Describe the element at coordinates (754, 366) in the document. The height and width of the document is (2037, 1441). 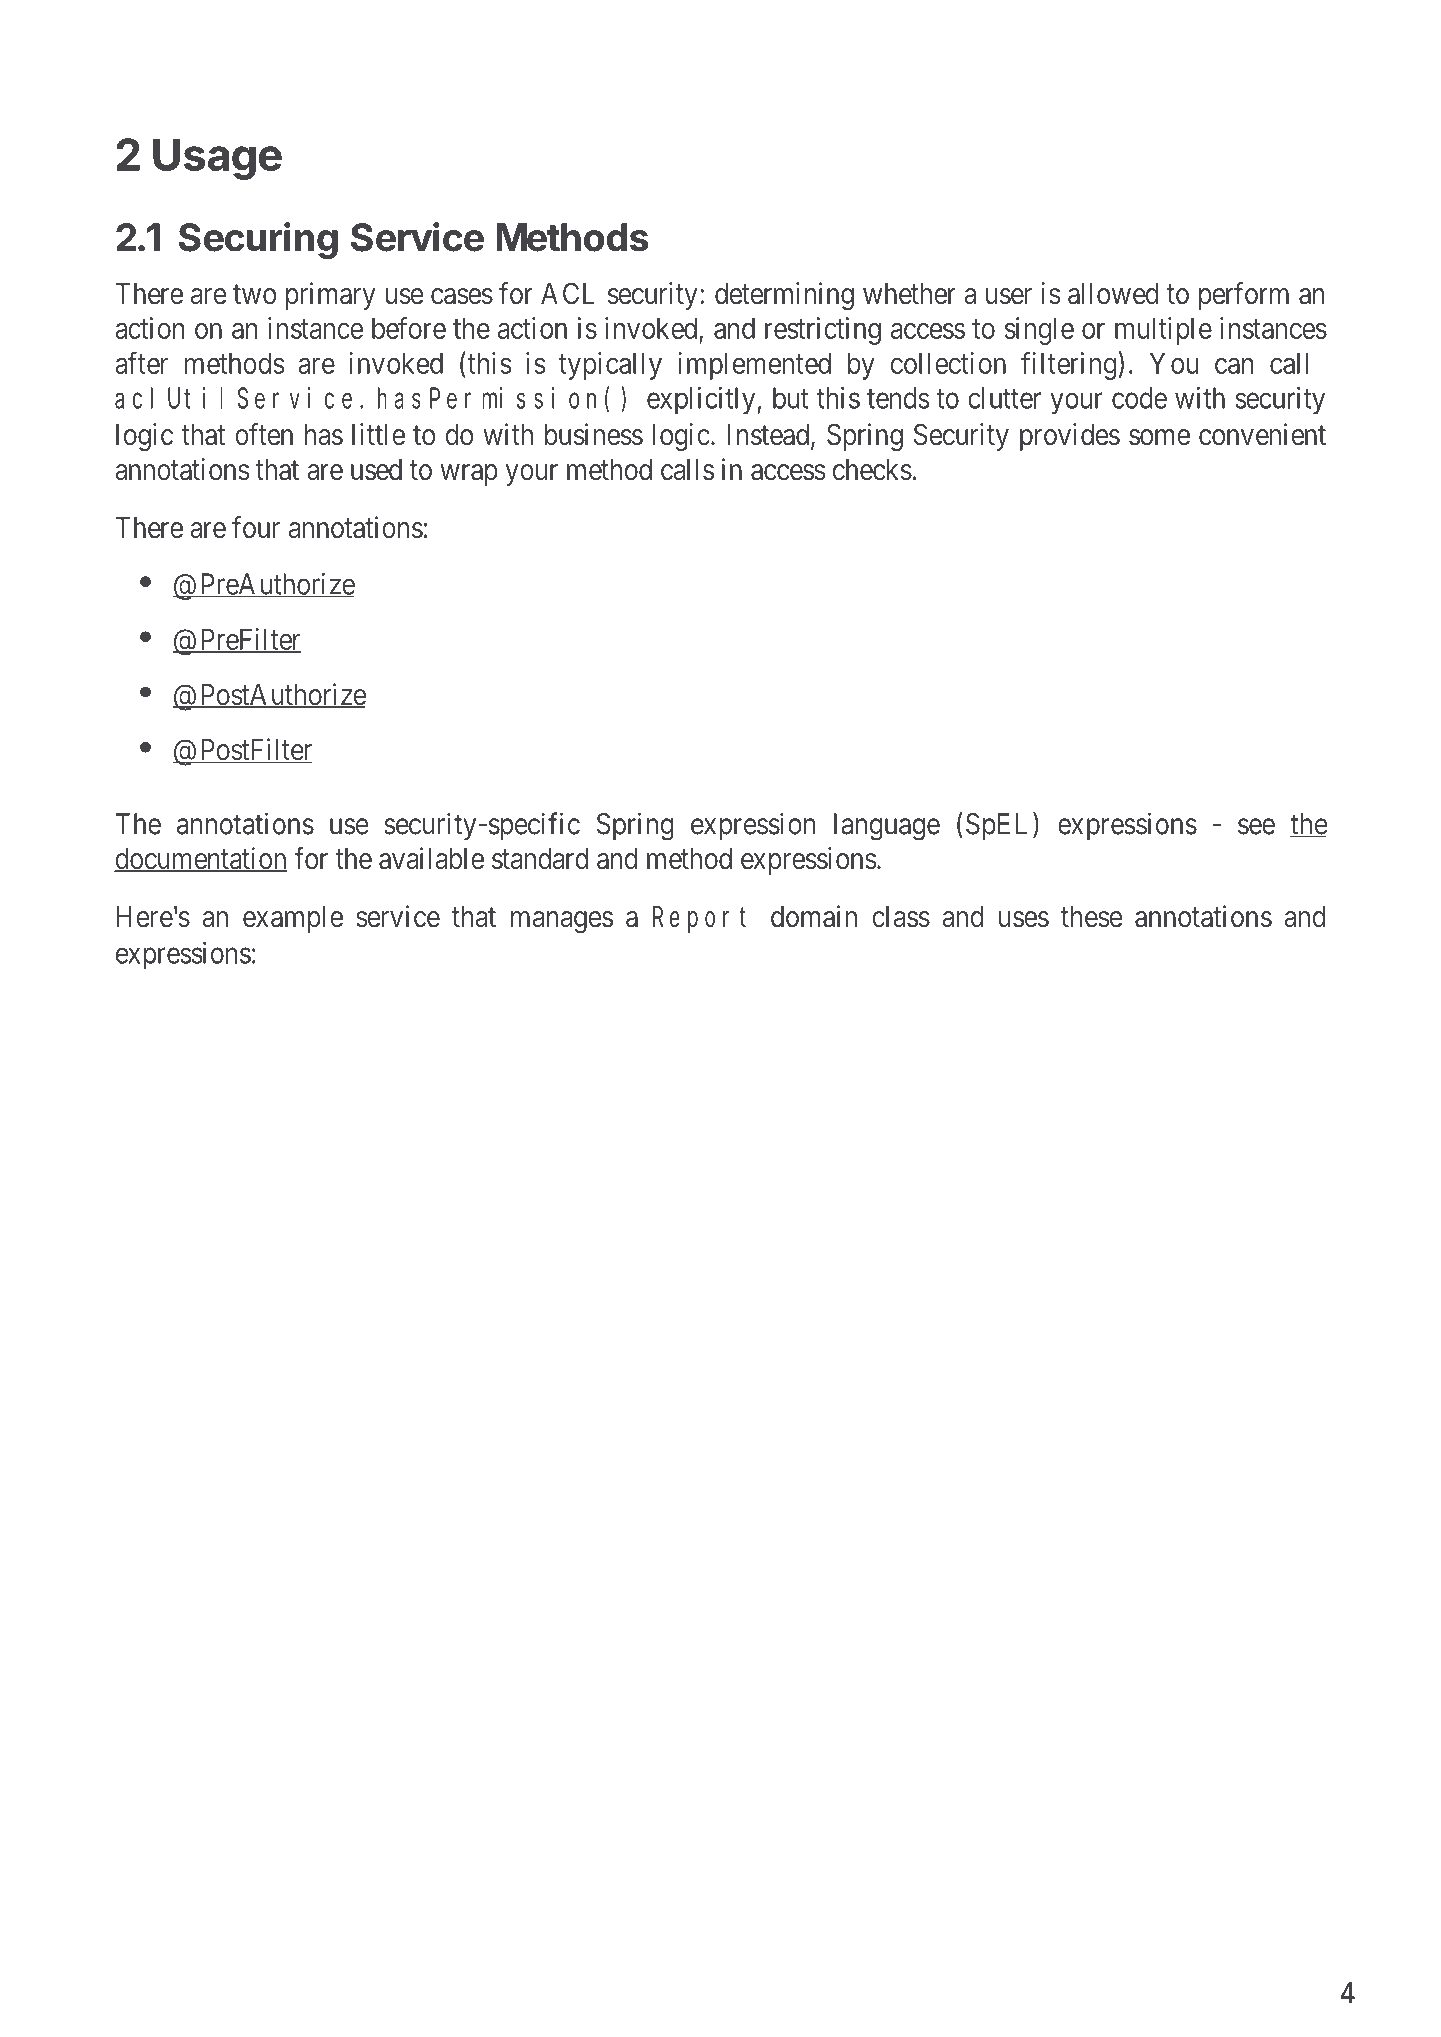
I see `implemented` at that location.
